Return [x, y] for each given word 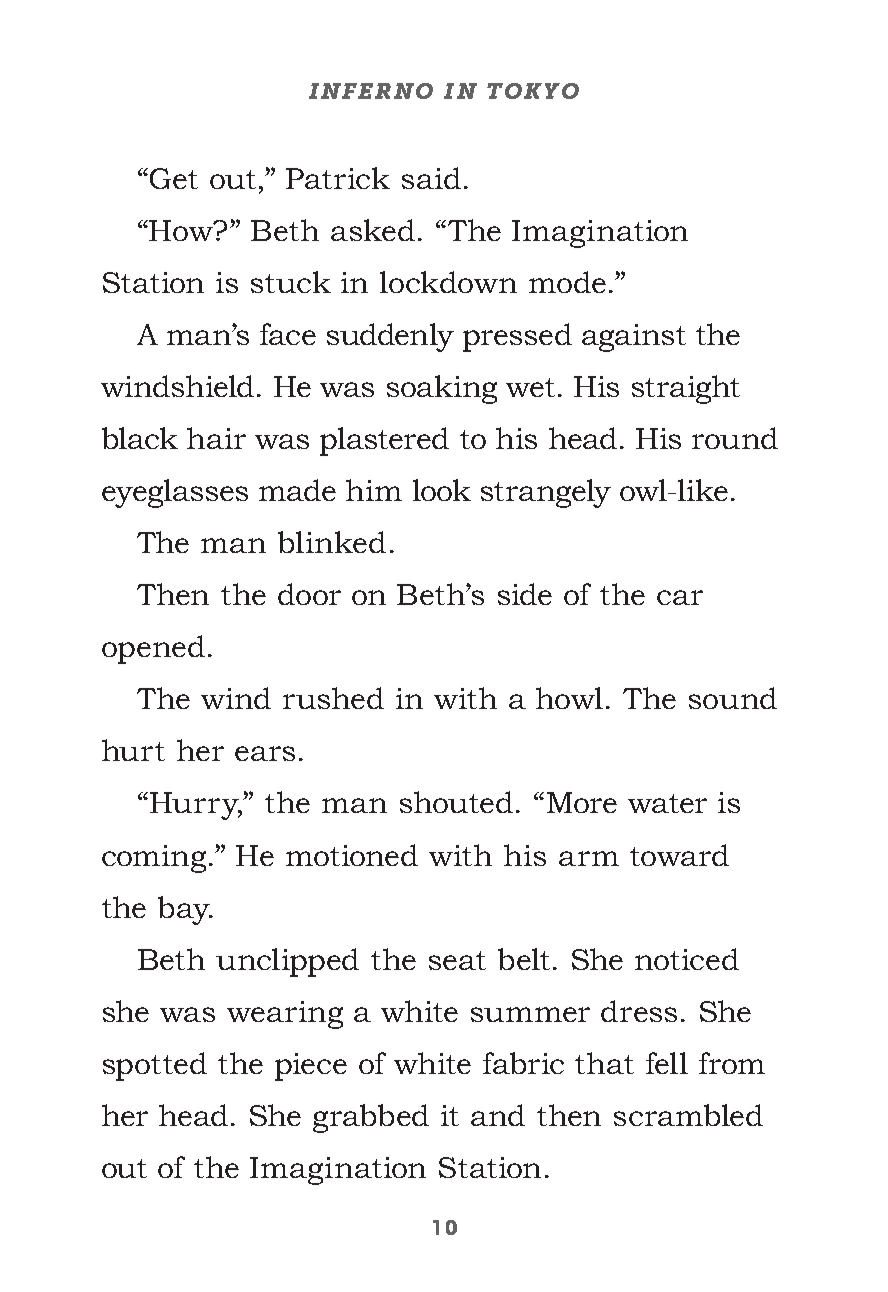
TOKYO [533, 91]
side [525, 594]
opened [153, 649]
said [431, 178]
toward [679, 855]
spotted [155, 1066]
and [498, 1115]
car [680, 597]
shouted [456, 802]
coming [156, 859]
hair [216, 438]
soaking [442, 389]
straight [686, 389]
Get [174, 178]
